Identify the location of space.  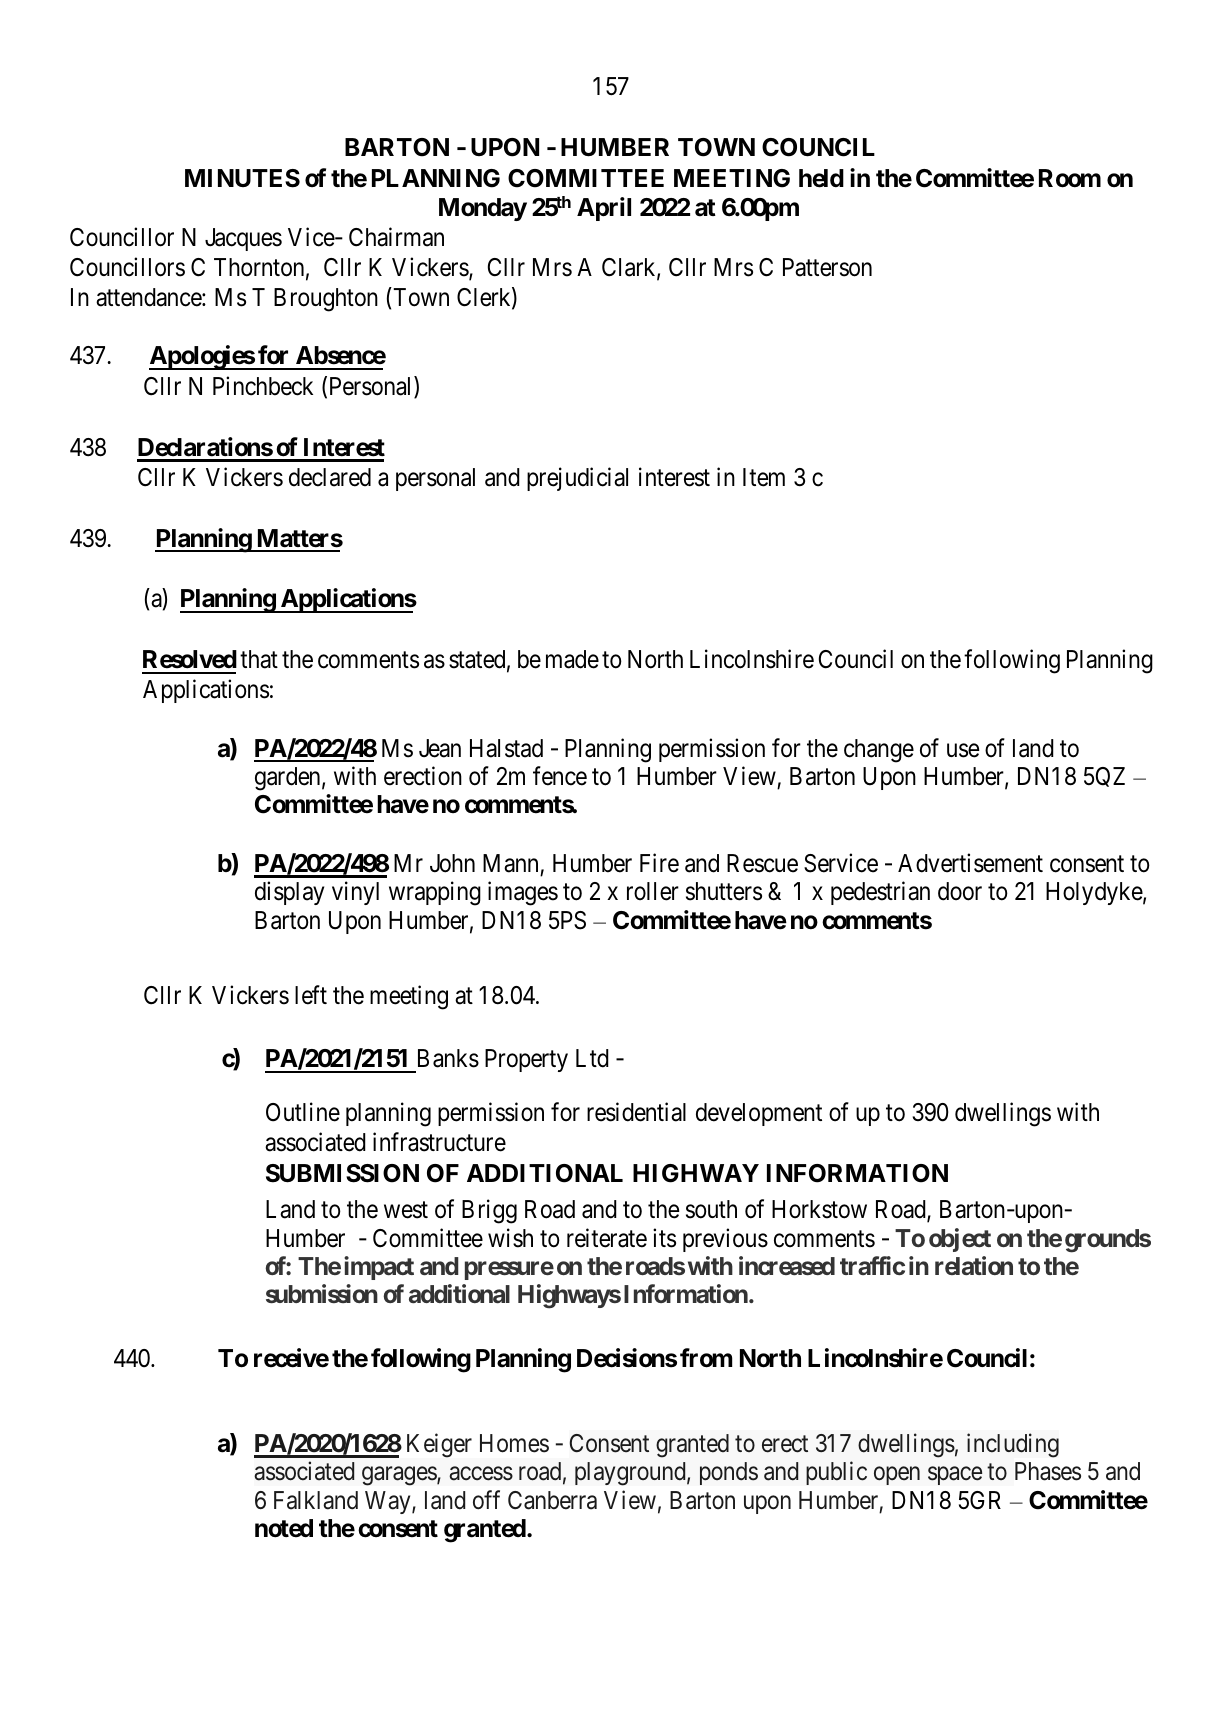
(955, 1476).
